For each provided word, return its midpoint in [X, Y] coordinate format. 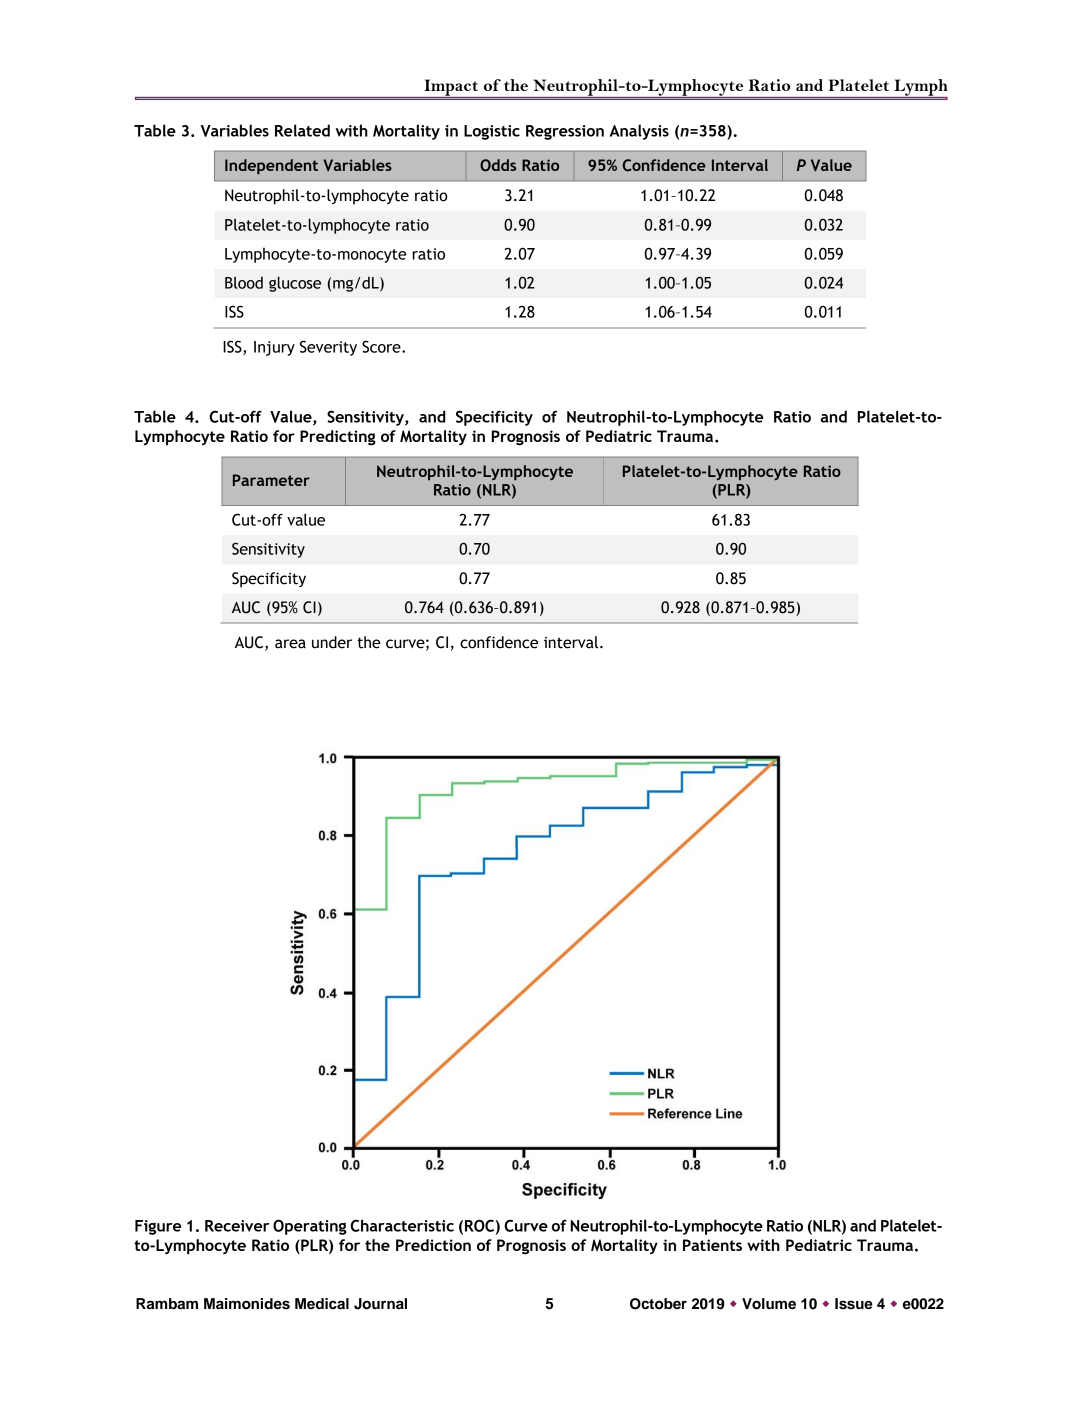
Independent [271, 167]
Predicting [338, 438]
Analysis [639, 132]
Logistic [492, 132]
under [332, 642]
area [290, 644]
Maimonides [247, 1304]
